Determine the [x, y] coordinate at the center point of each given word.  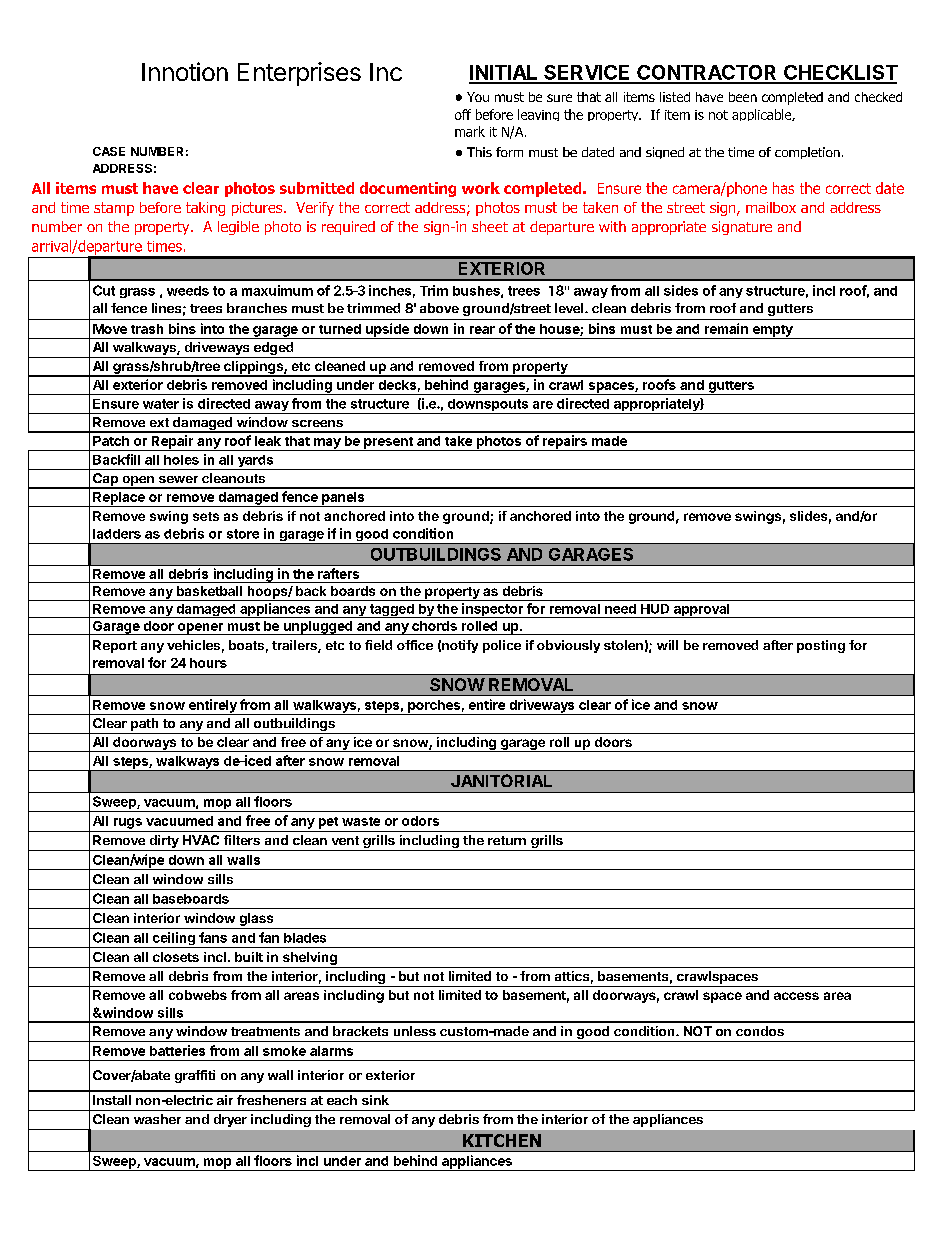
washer [157, 1119]
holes [181, 460]
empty [772, 332]
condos [760, 1031]
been [743, 97]
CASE [109, 151]
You [478, 97]
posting [821, 646]
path [145, 726]
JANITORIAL [501, 780]
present [388, 444]
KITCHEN [502, 1140]
